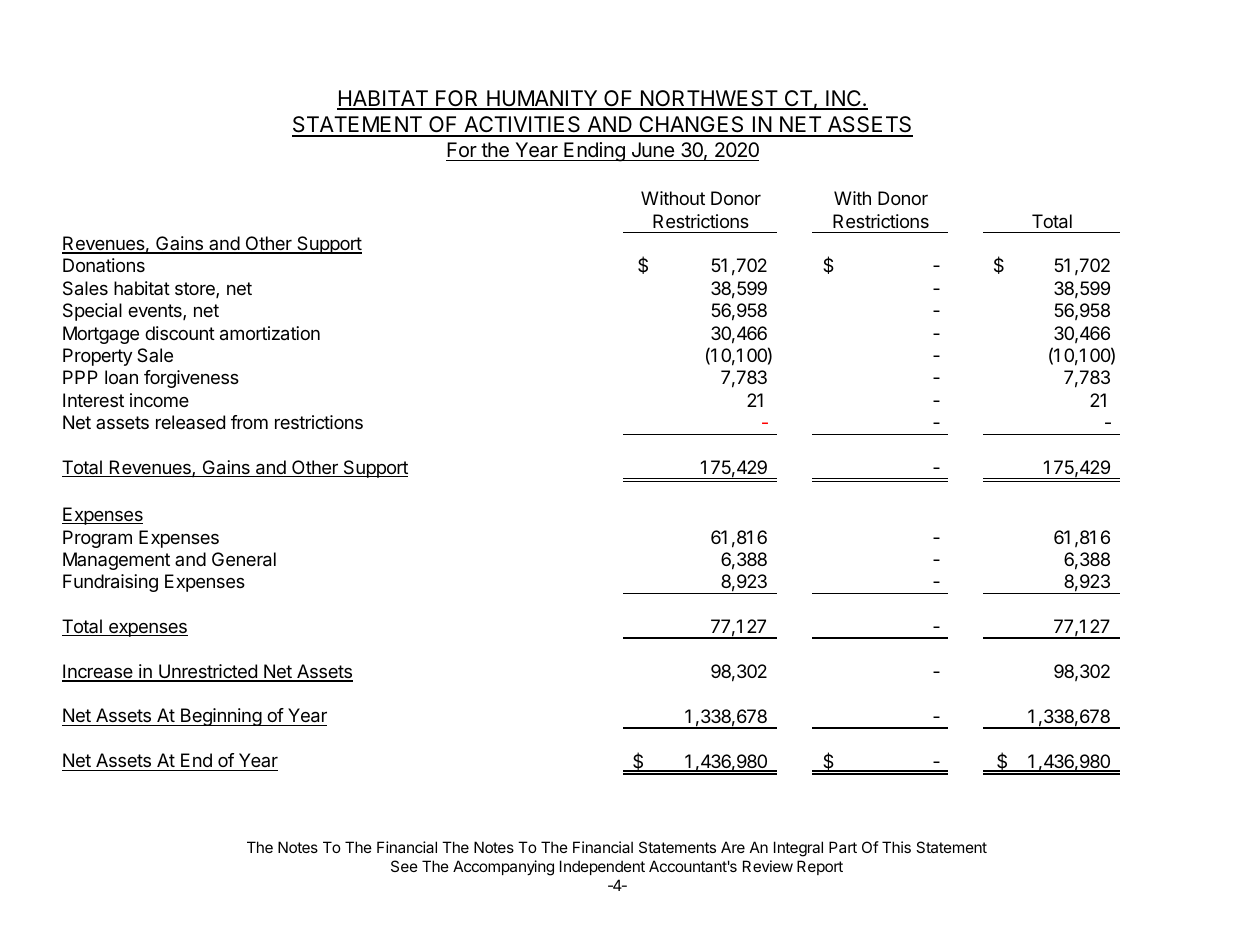 The height and width of the page is (952, 1233). What do you see at coordinates (208, 672) in the page?
I see `Unrestricted` at bounding box center [208, 672].
